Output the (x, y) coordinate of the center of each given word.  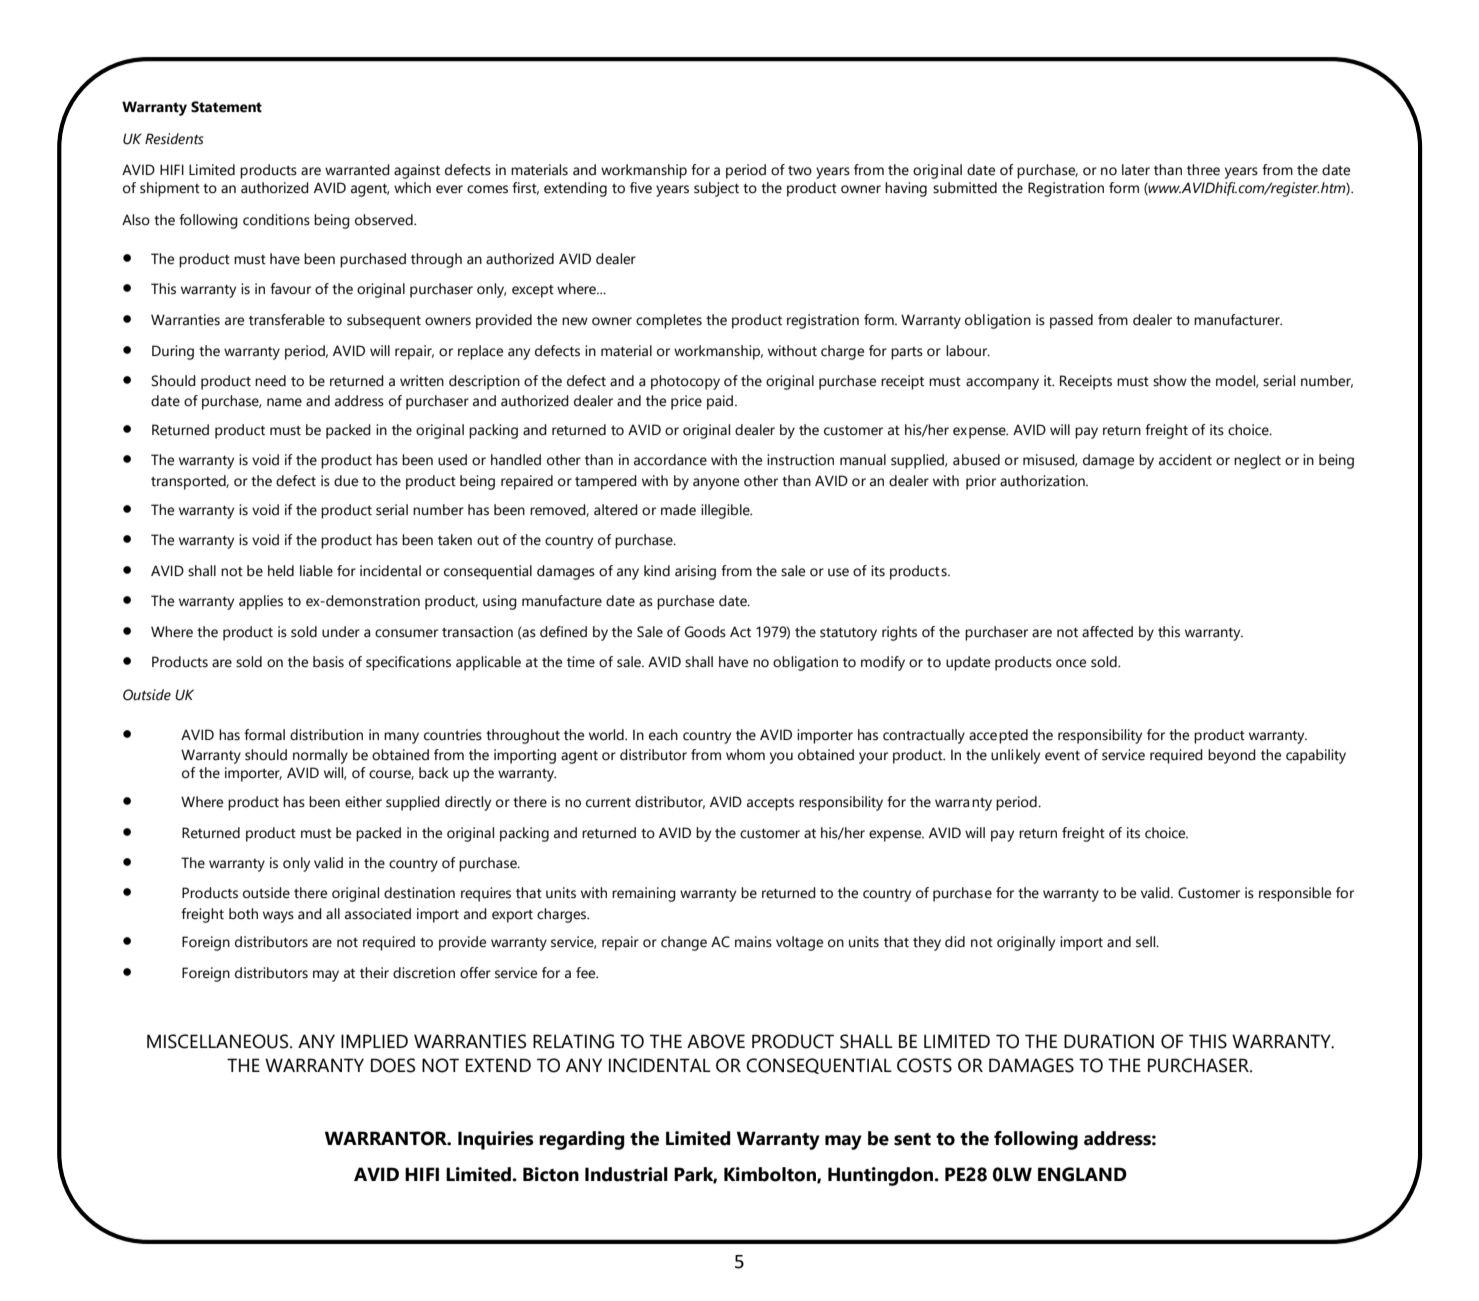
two (800, 171)
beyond (1232, 756)
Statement (226, 107)
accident (1185, 460)
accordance (670, 460)
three (1203, 170)
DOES (393, 1065)
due (346, 481)
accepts (770, 804)
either (363, 802)
